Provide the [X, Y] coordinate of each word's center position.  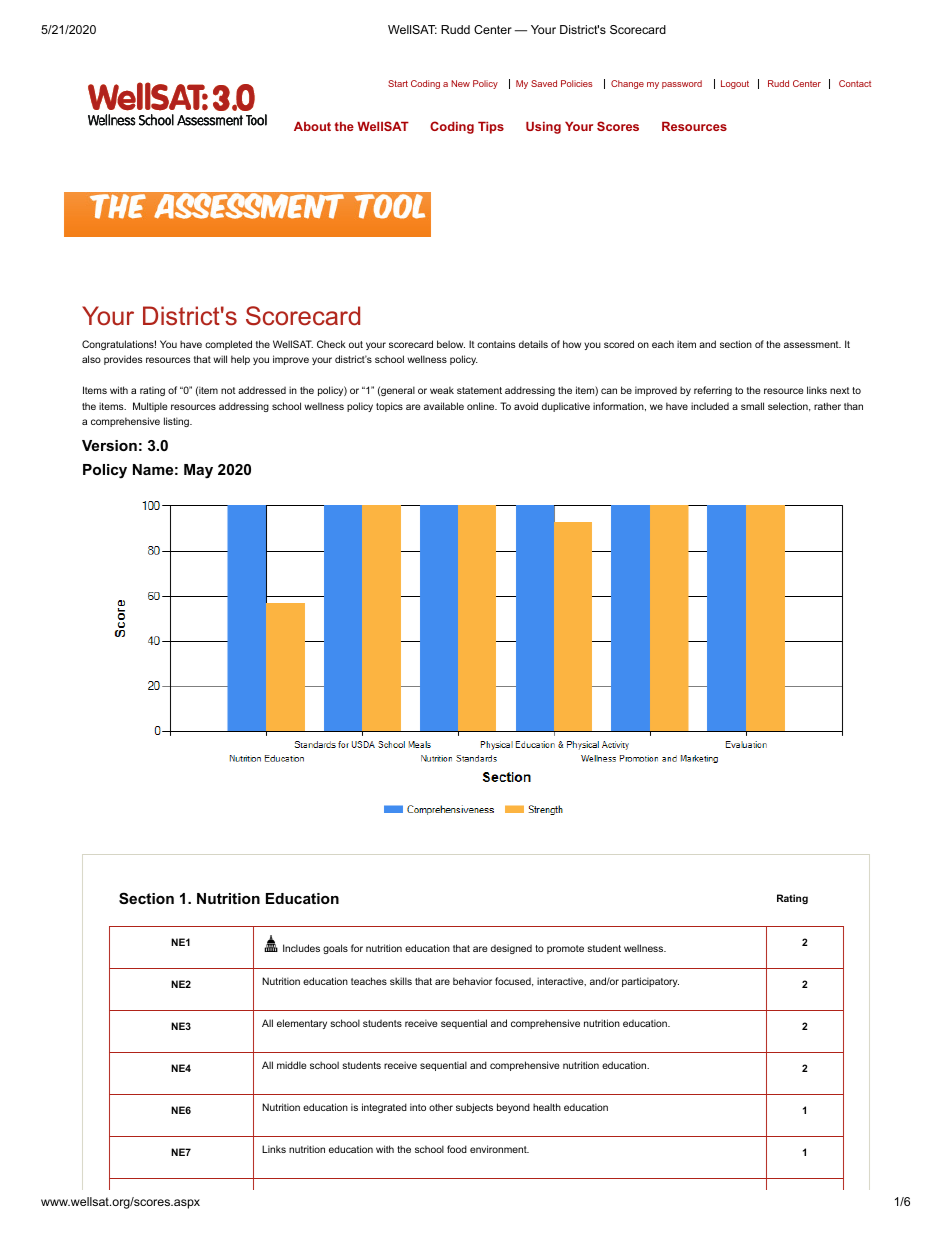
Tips [491, 128]
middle [291, 1065]
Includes [301, 948]
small [752, 406]
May [198, 471]
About [312, 126]
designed [511, 949]
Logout [735, 84]
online [482, 406]
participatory [650, 982]
